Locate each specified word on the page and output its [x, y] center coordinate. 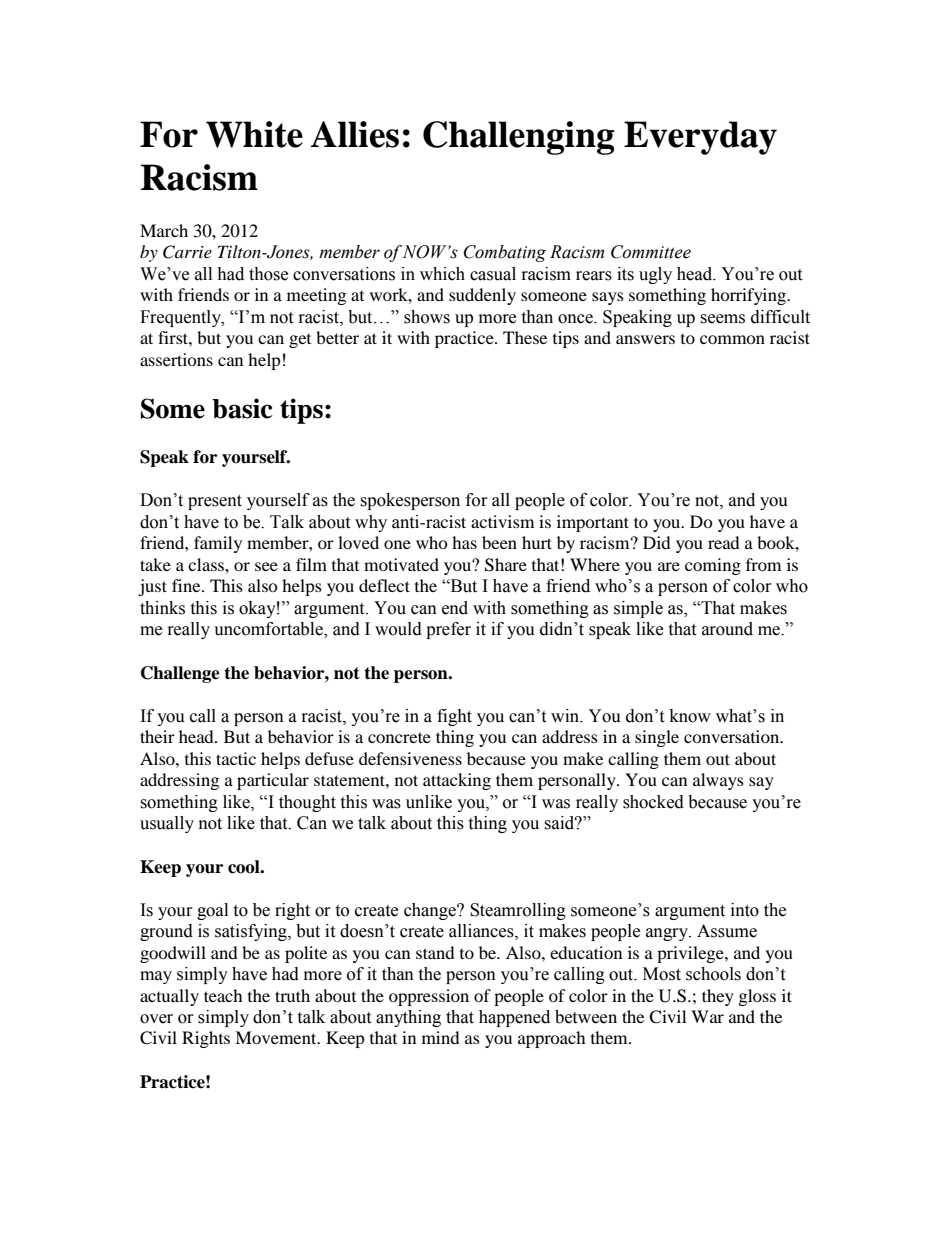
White [254, 134]
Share [506, 565]
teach [223, 995]
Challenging [518, 138]
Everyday [700, 138]
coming [713, 566]
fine [187, 585]
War [707, 1016]
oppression [429, 997]
